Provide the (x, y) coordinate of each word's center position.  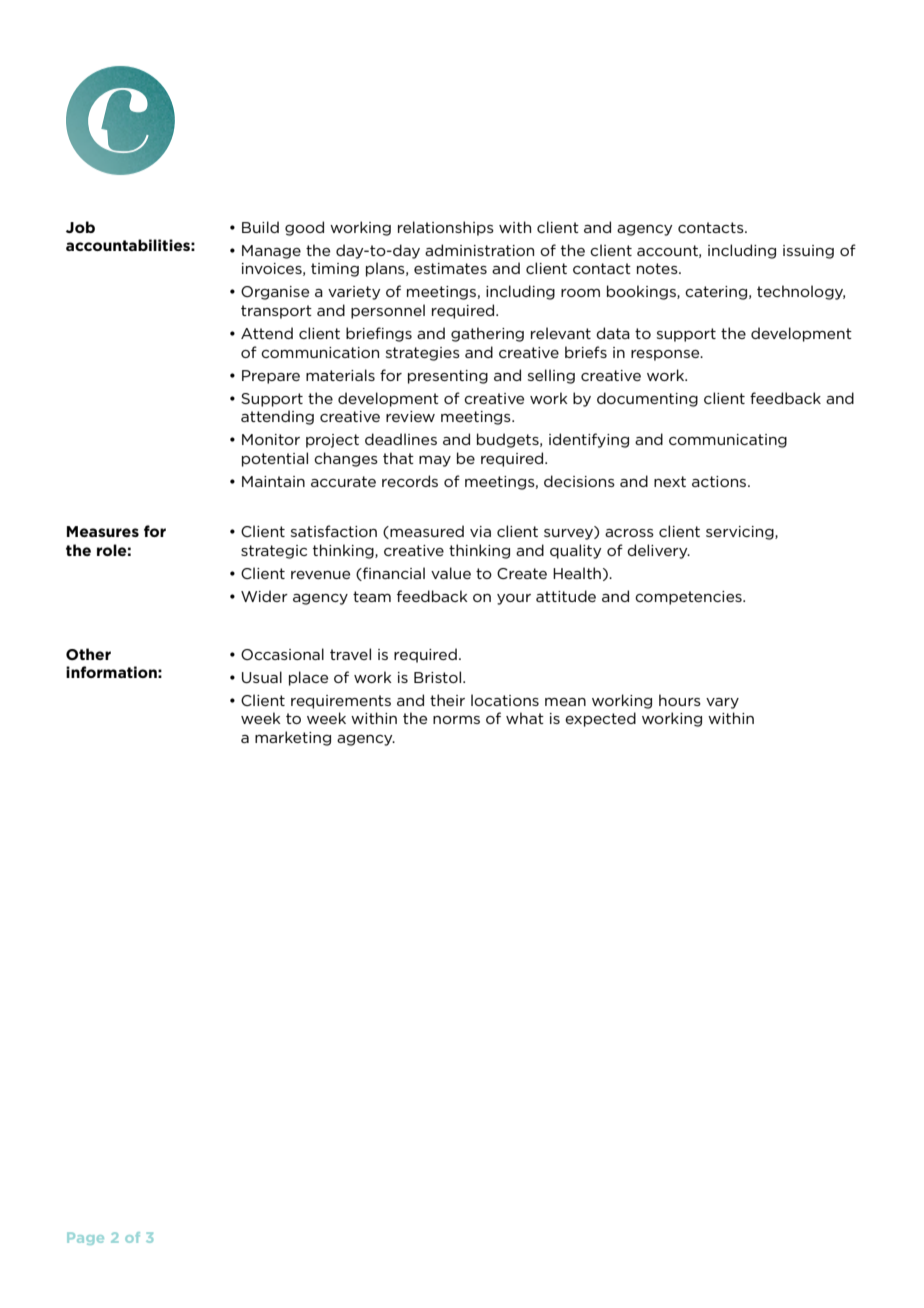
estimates (450, 268)
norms (456, 720)
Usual (262, 677)
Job (80, 227)
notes (658, 268)
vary (722, 703)
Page (85, 1238)
